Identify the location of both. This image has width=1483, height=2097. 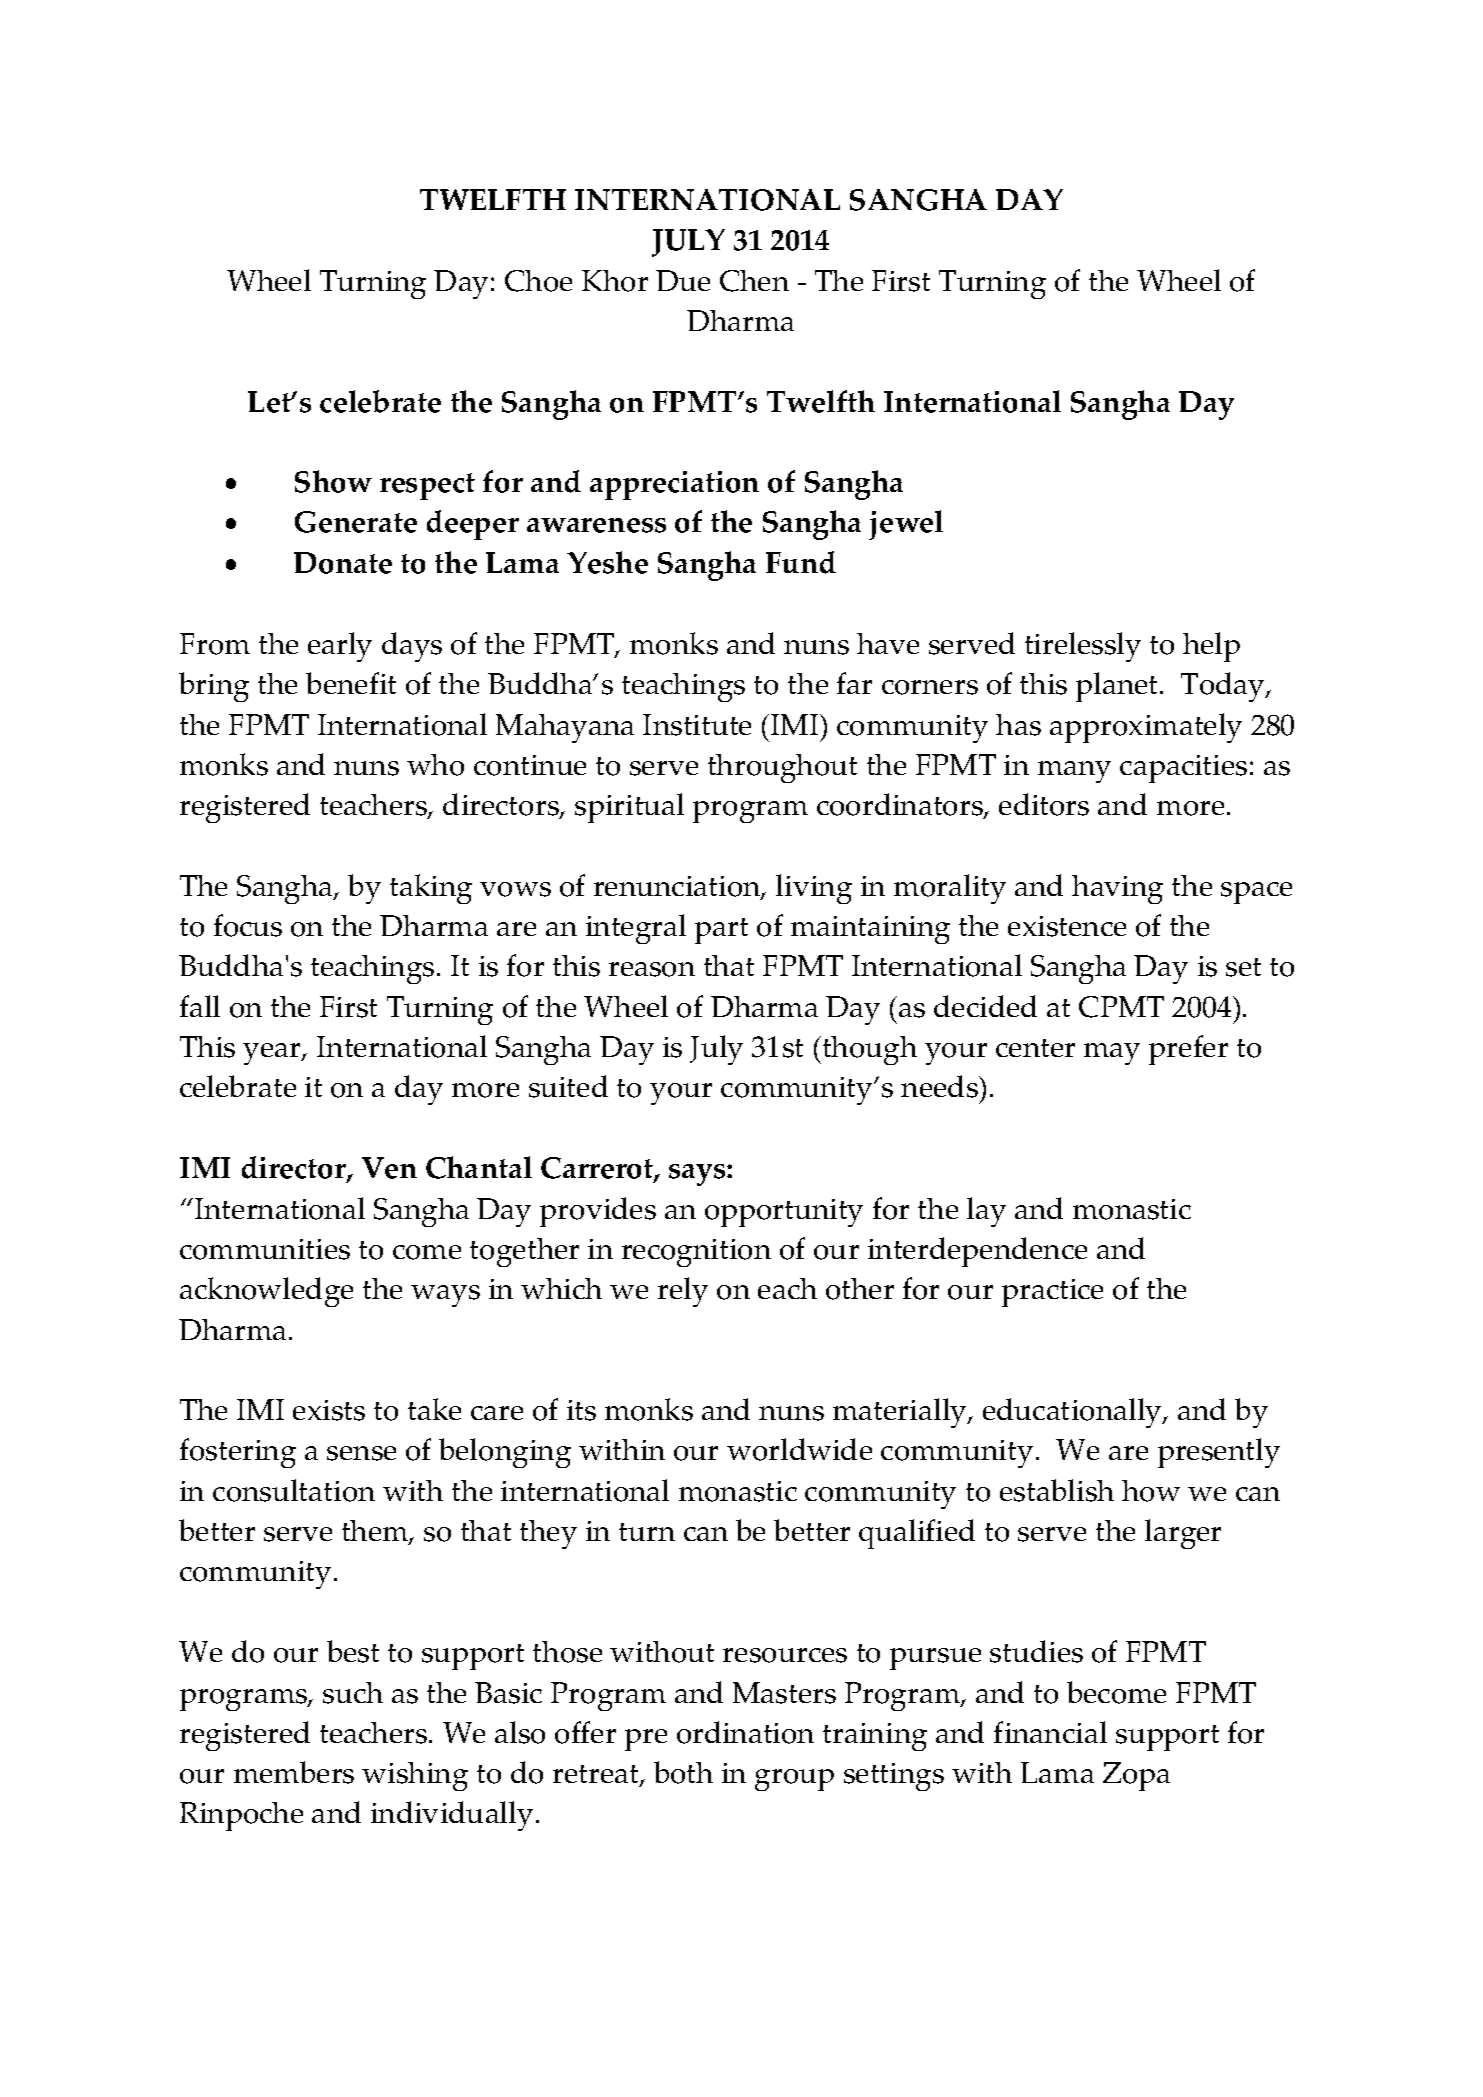
(683, 1772).
